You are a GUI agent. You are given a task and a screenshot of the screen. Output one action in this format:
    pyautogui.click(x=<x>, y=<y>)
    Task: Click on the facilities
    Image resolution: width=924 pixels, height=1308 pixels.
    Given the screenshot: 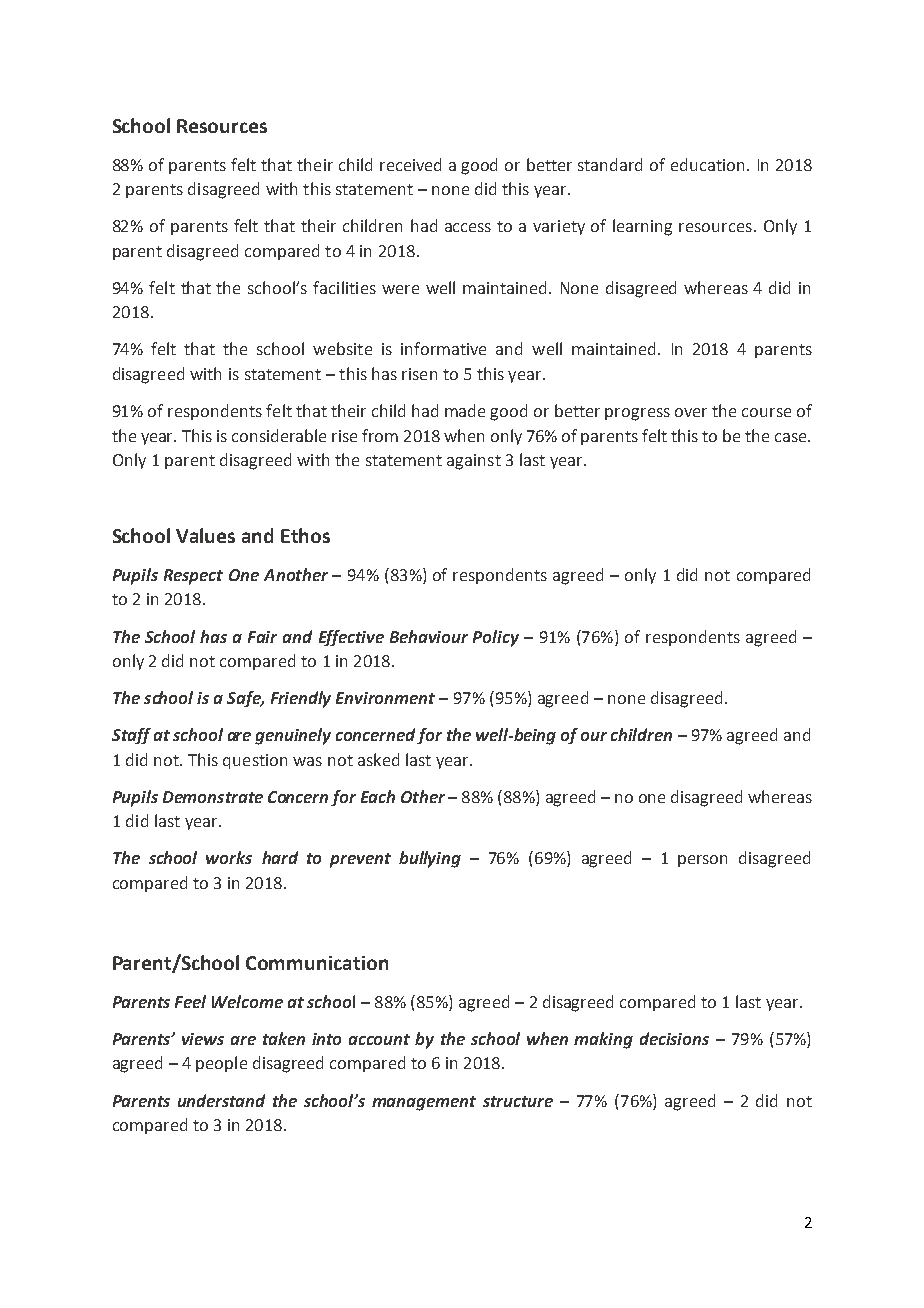 What is the action you would take?
    pyautogui.click(x=344, y=287)
